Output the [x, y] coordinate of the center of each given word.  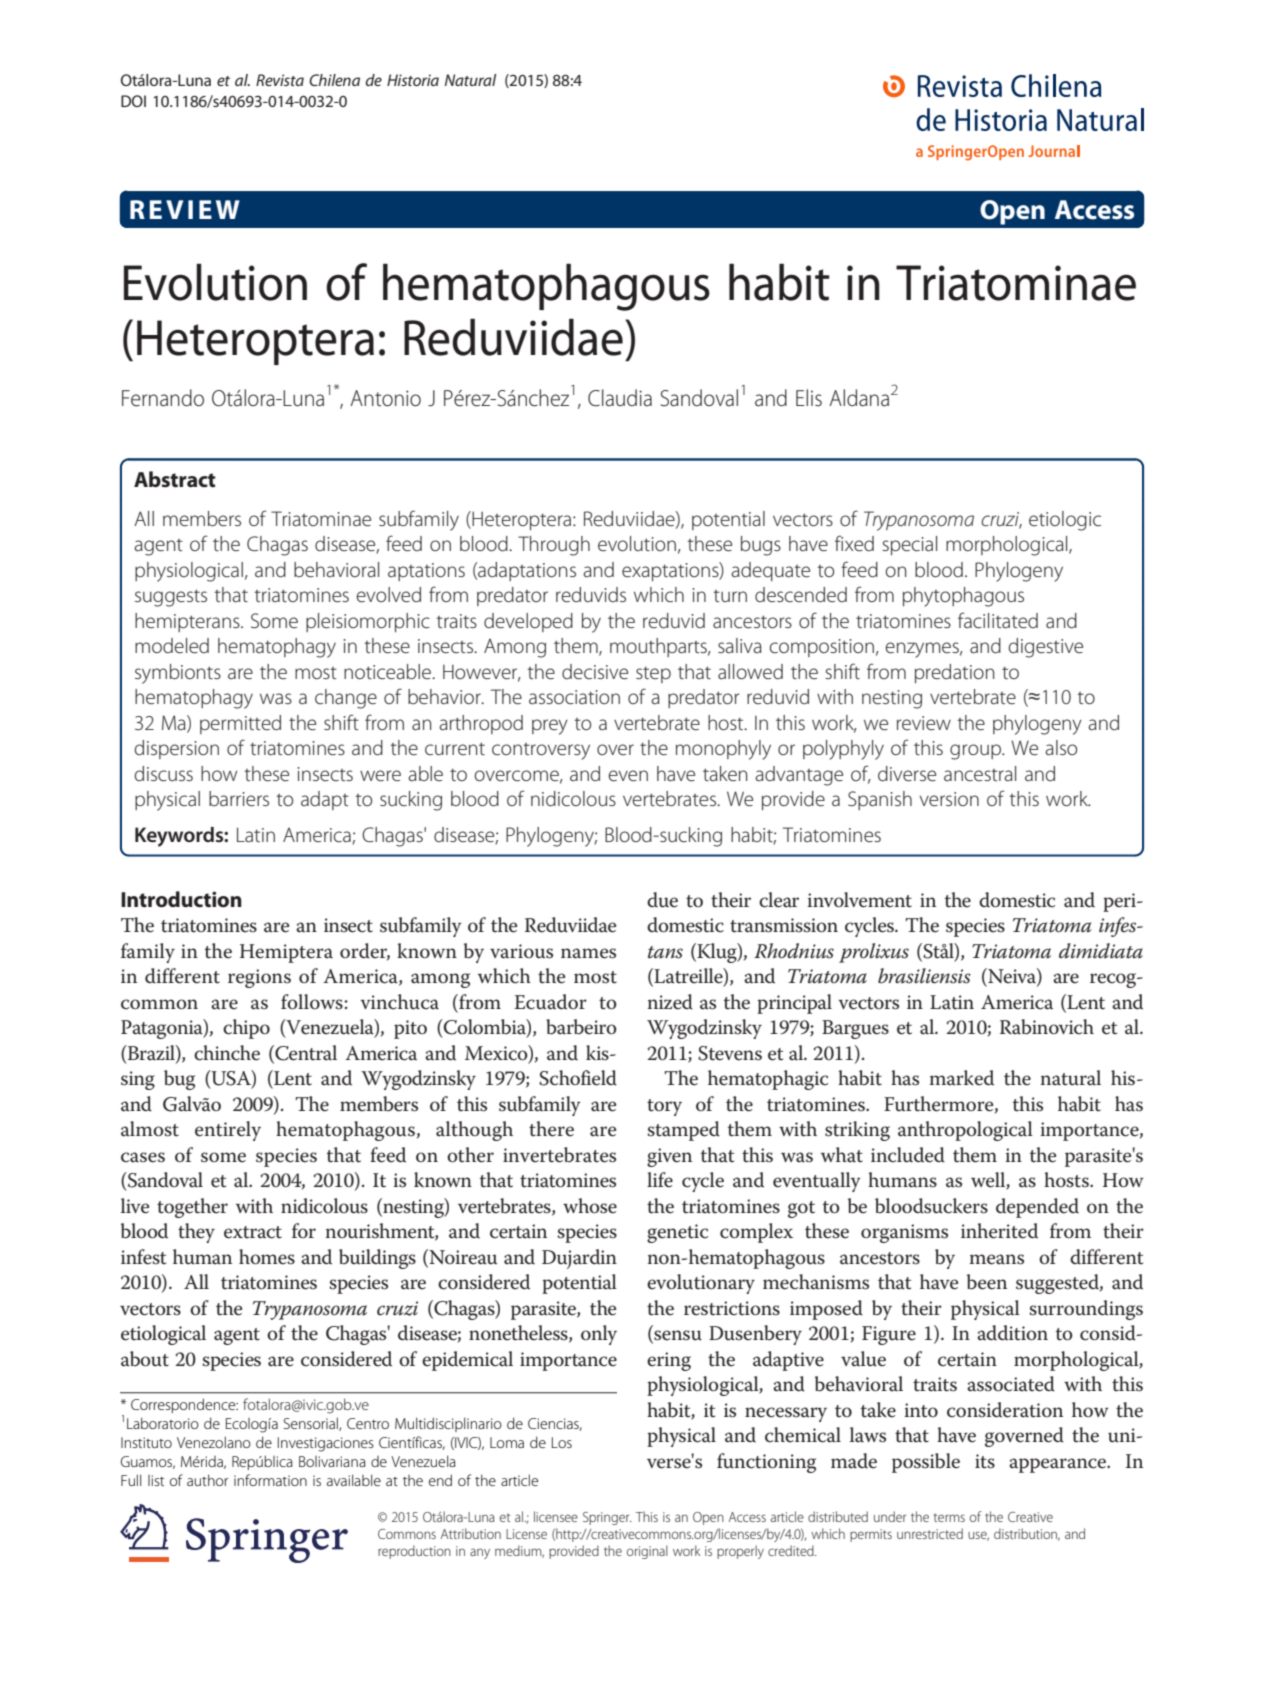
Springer [607, 1518]
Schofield [578, 1078]
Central [305, 1054]
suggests [171, 598]
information [270, 1480]
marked [962, 1078]
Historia [413, 80]
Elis [809, 397]
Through [554, 546]
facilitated [998, 620]
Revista [280, 80]
